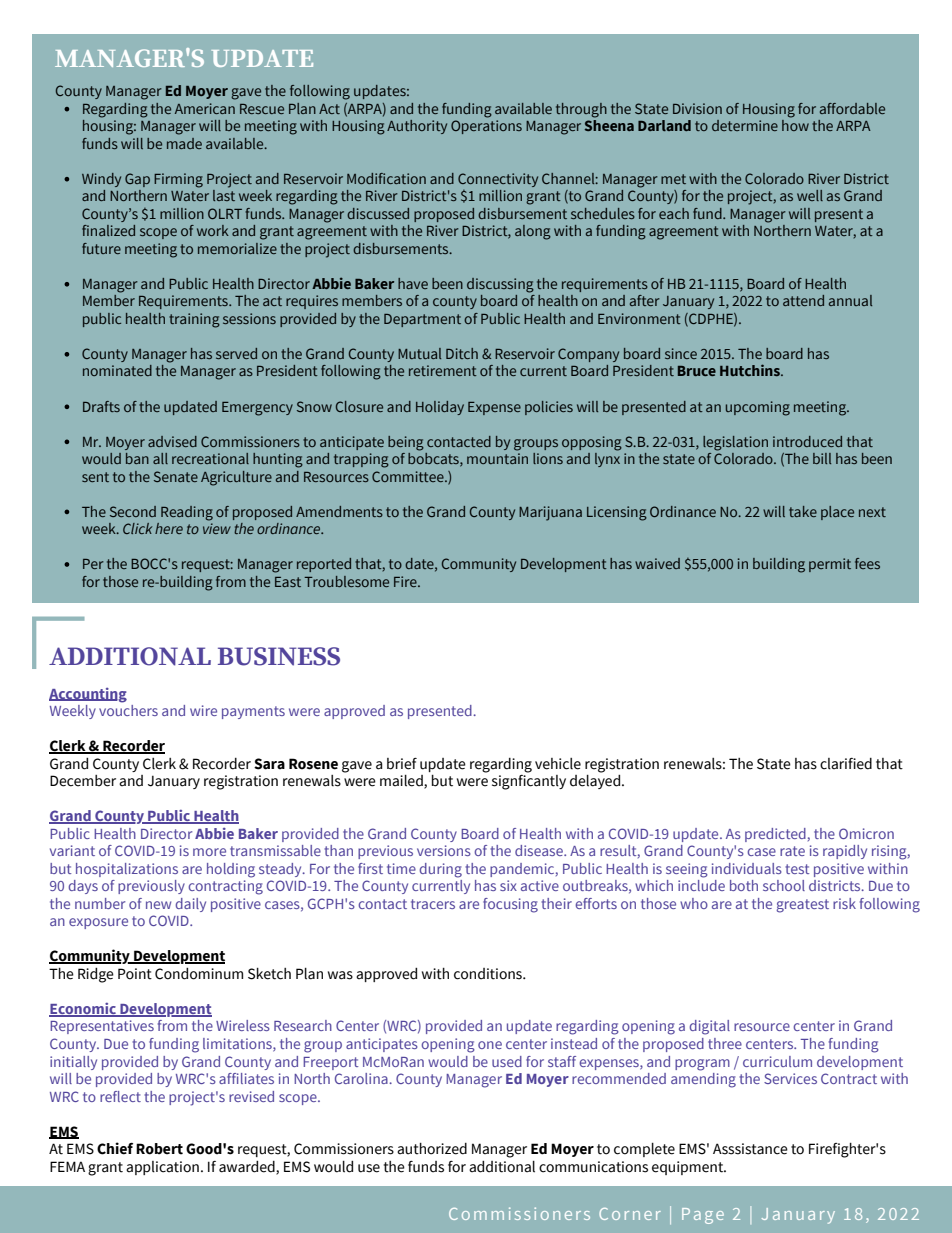 The height and width of the document is (1233, 952). What do you see at coordinates (486, 127) in the document?
I see `Operations` at bounding box center [486, 127].
